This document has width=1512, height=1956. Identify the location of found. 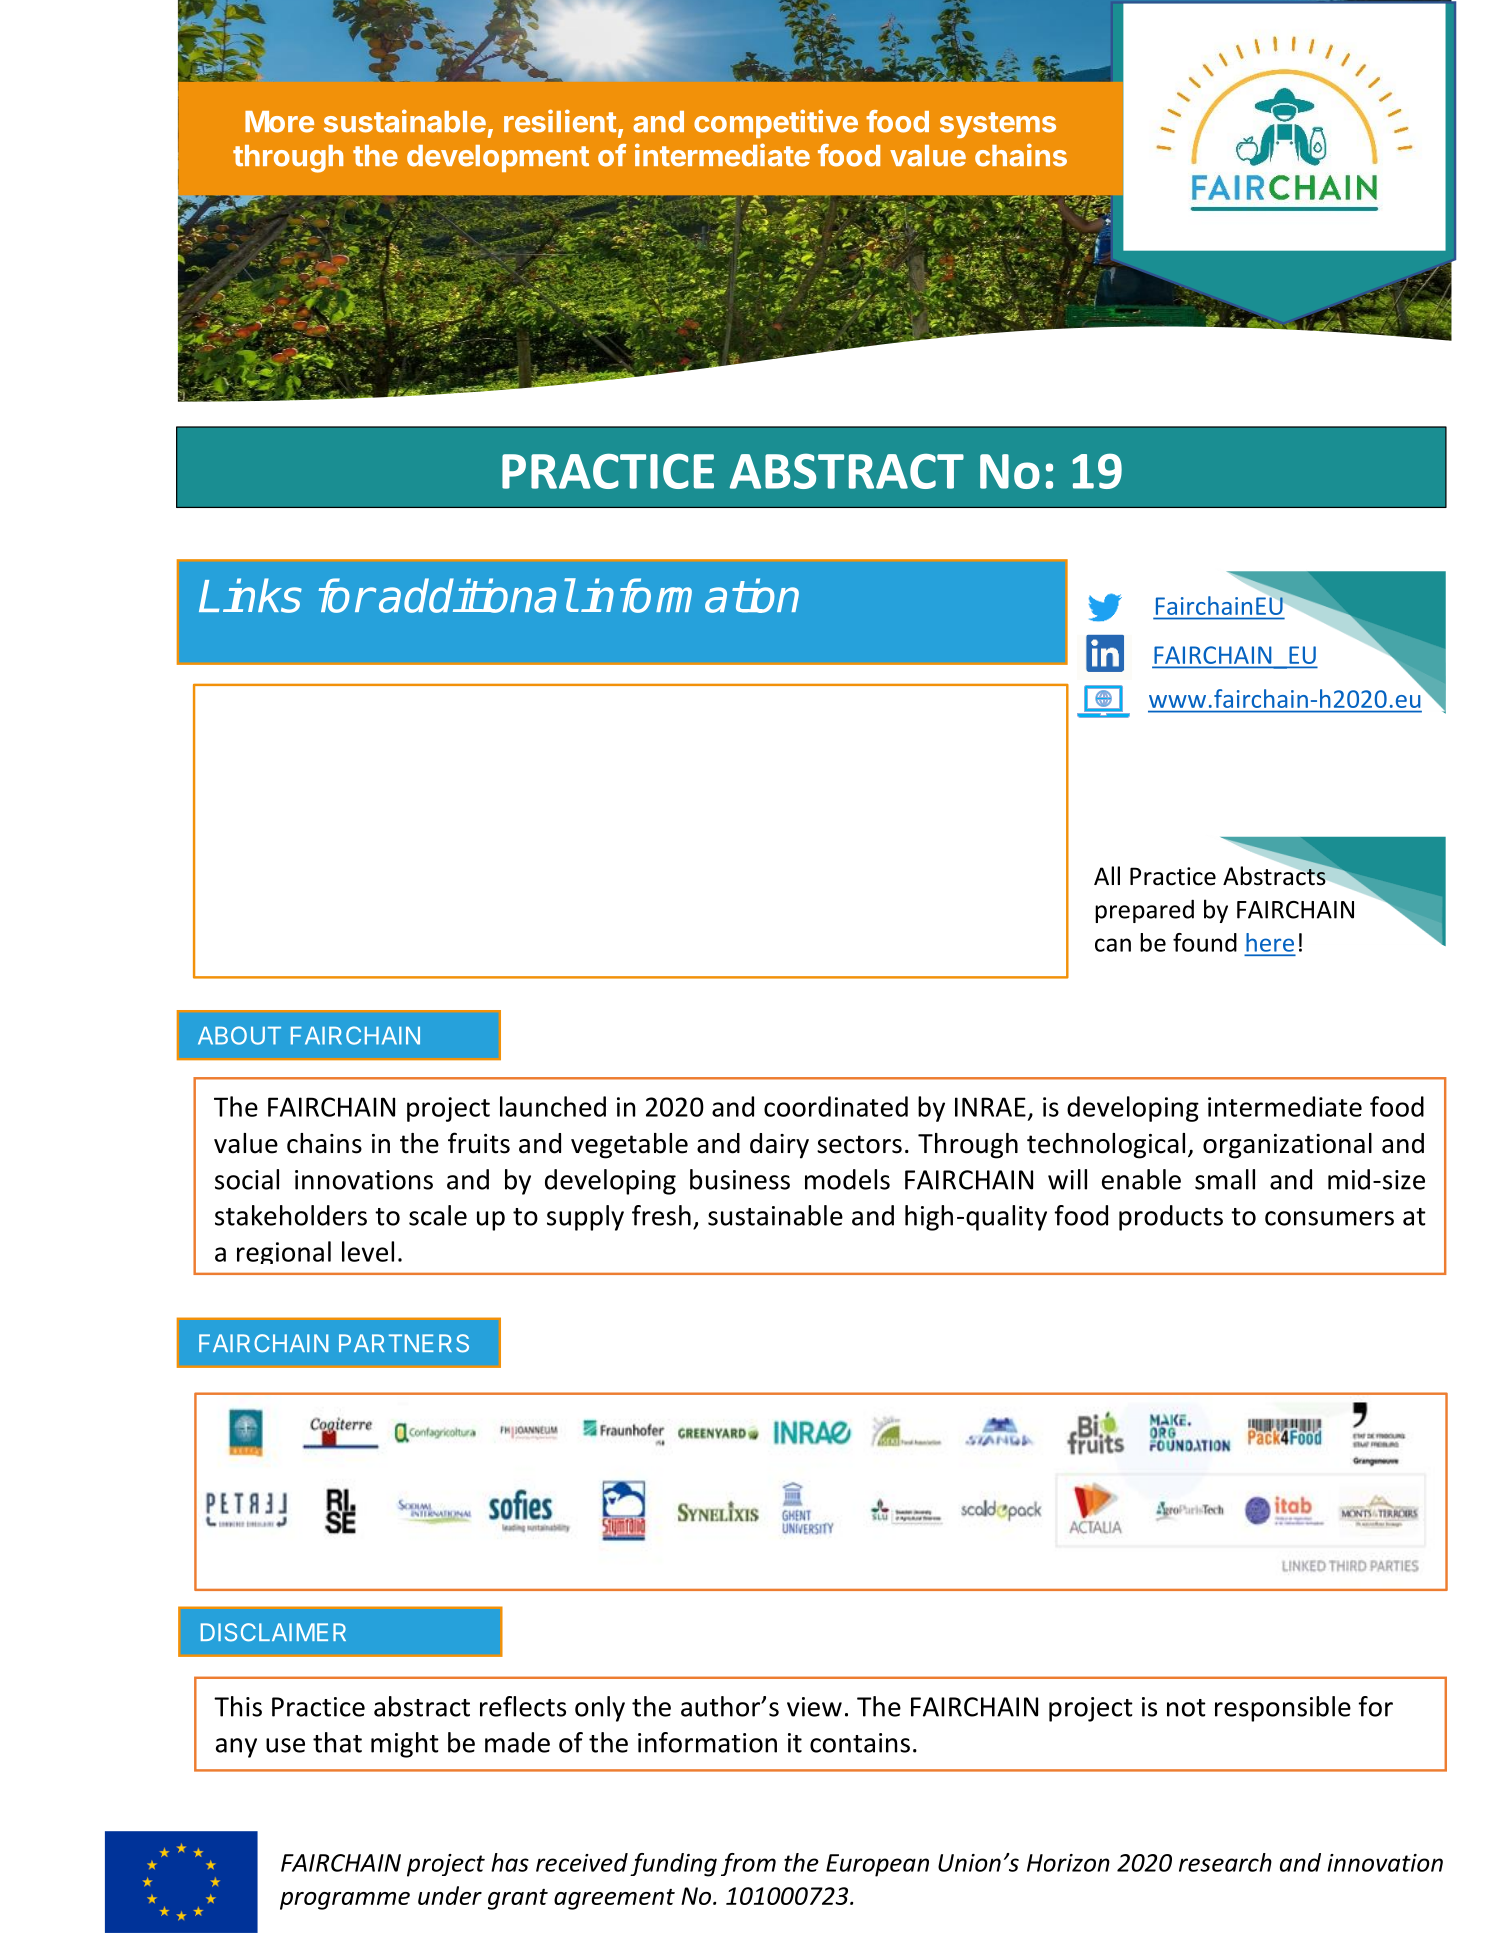
(1205, 942).
